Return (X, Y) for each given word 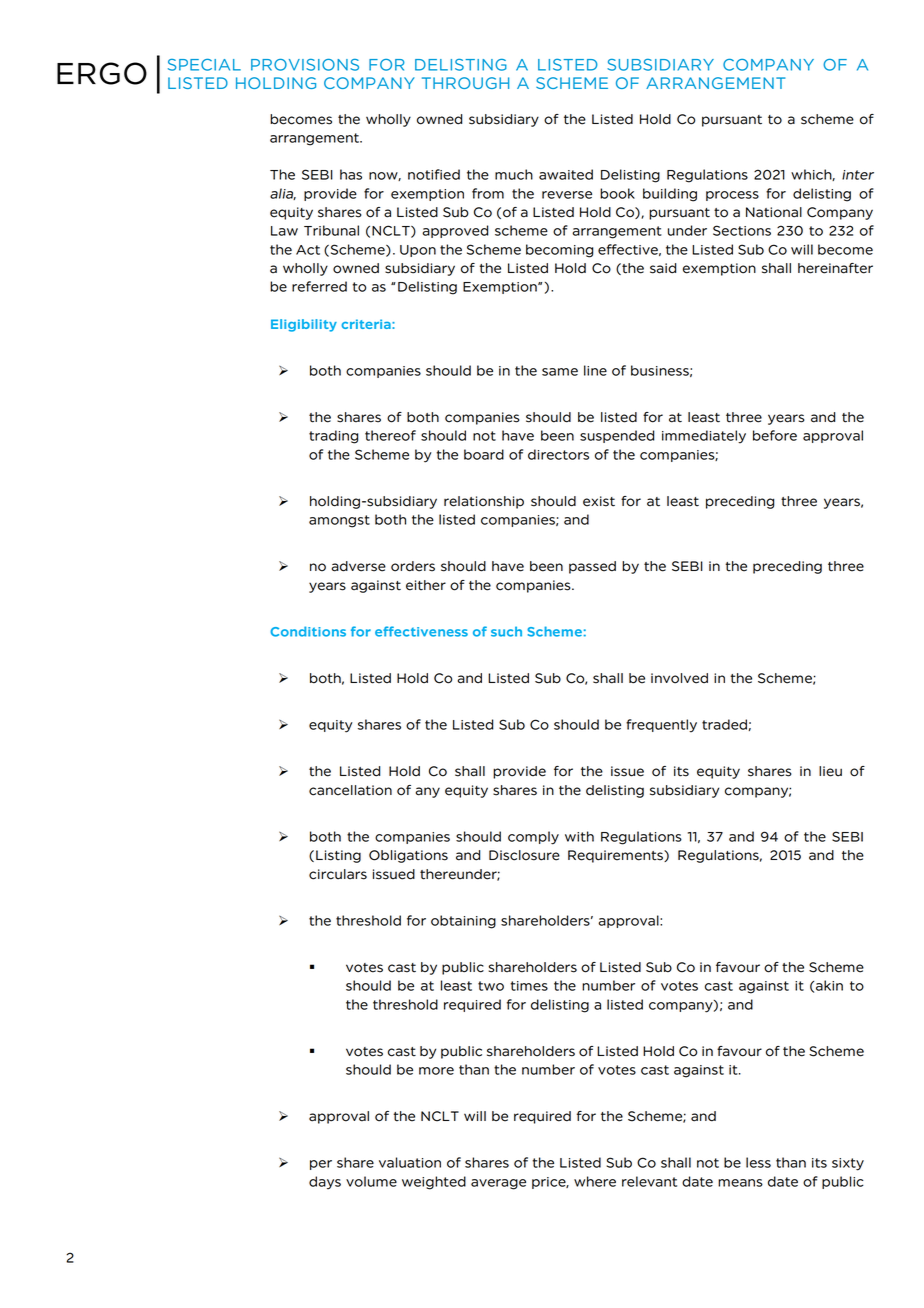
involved (679, 678)
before (775, 435)
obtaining (463, 922)
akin (829, 985)
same (560, 372)
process (732, 196)
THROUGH (465, 83)
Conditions (308, 631)
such (506, 631)
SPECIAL (204, 65)
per (321, 1165)
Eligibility (304, 325)
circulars (338, 874)
